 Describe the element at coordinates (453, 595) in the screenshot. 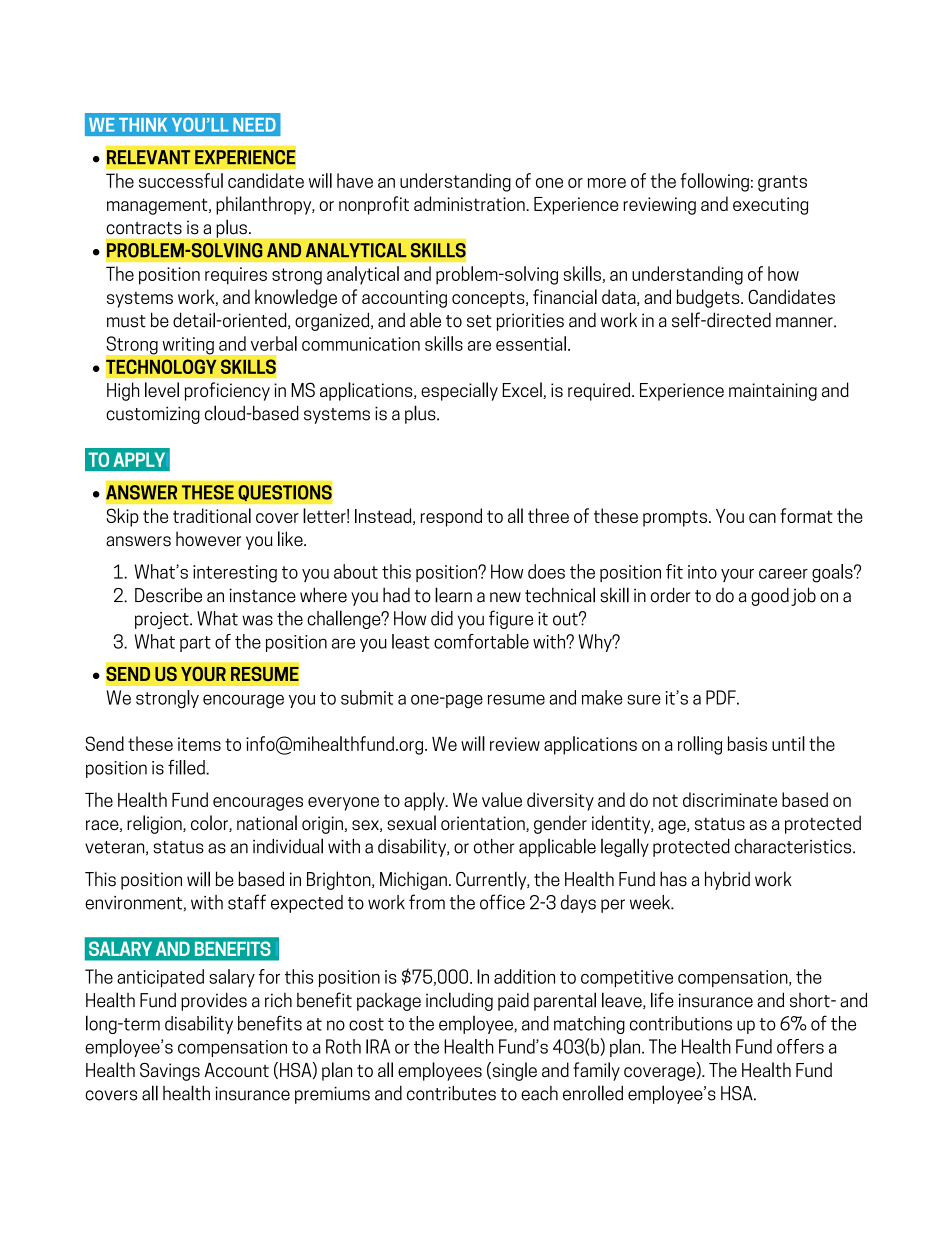

I see `learn` at that location.
